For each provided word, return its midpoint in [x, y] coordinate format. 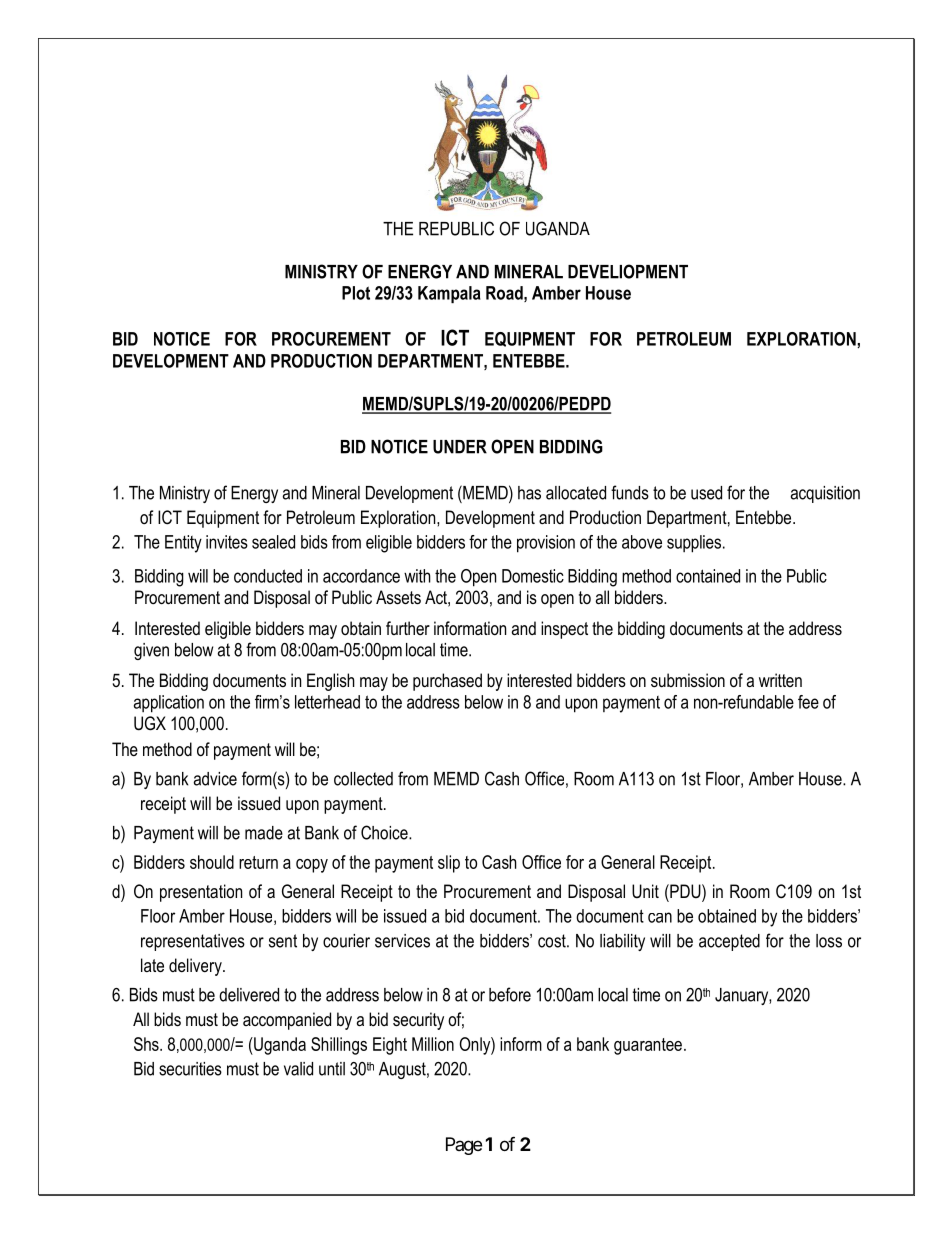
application [169, 704]
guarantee [648, 1046]
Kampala [449, 294]
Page [464, 1146]
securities [190, 1069]
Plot [356, 293]
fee [808, 702]
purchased [447, 682]
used [706, 493]
